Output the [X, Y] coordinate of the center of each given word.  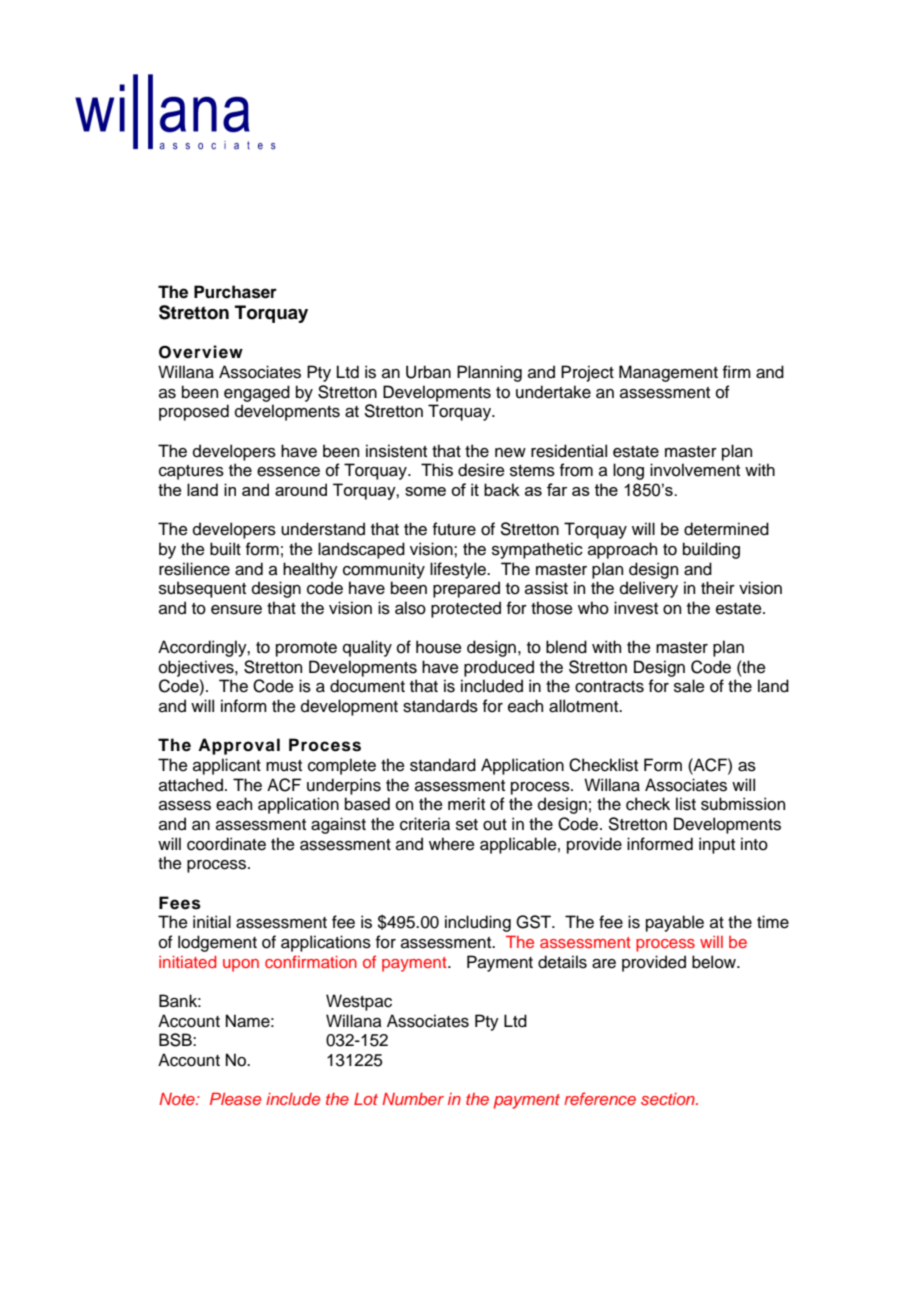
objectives [197, 668]
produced [499, 668]
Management [668, 373]
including [478, 923]
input [717, 845]
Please [235, 1099]
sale [689, 686]
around [301, 489]
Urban [428, 372]
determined [726, 529]
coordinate [226, 844]
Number [413, 1099]
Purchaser [235, 292]
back [502, 489]
